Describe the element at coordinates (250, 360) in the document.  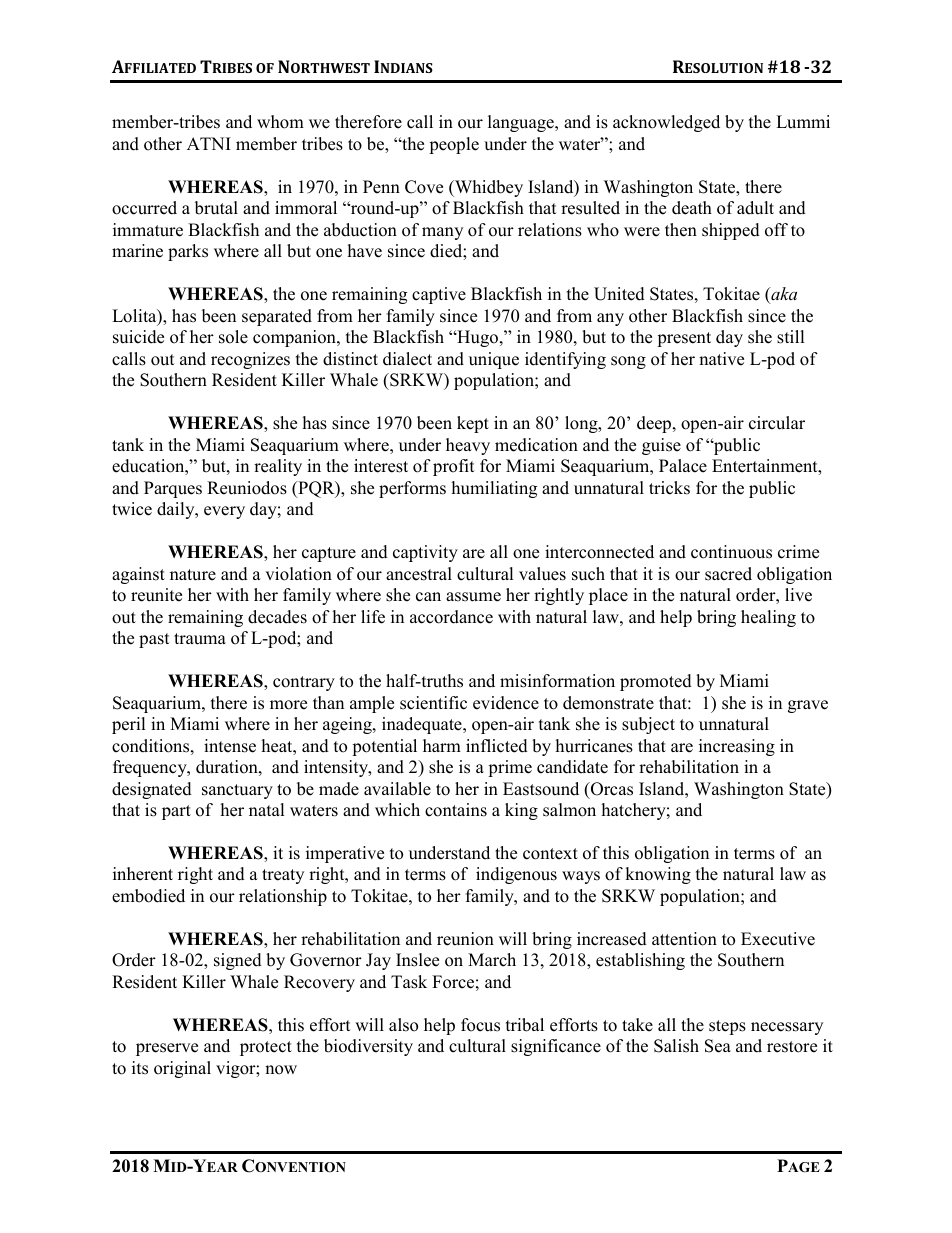
I see `recognizes` at that location.
